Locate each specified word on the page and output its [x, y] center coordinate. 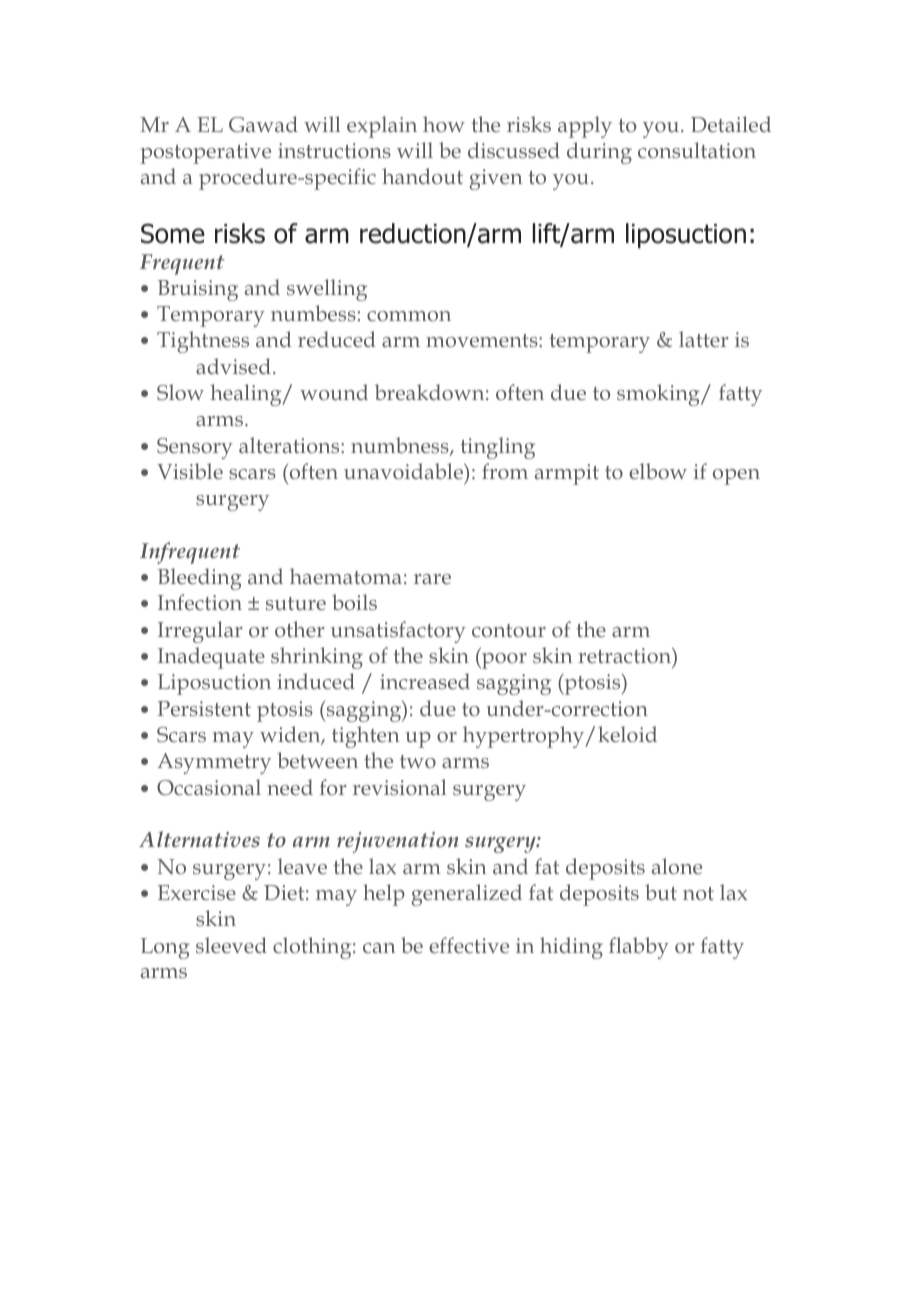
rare [432, 579]
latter [704, 339]
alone [677, 866]
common [409, 316]
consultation [697, 150]
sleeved [231, 945]
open [736, 477]
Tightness [203, 342]
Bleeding [200, 579]
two [418, 761]
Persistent [204, 708]
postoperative [205, 153]
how [444, 124]
